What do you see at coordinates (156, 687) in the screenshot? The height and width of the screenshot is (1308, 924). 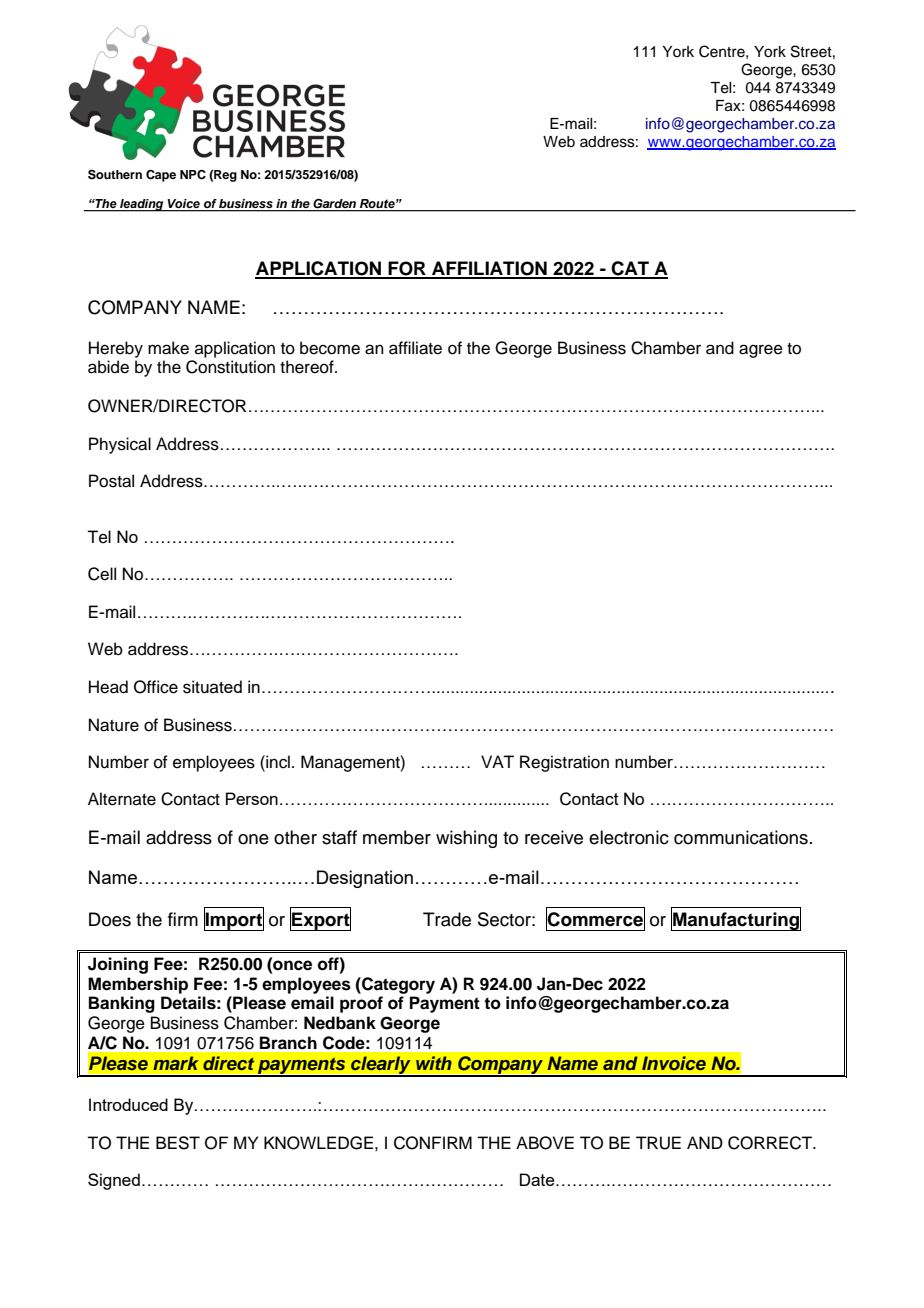 I see `Office` at bounding box center [156, 687].
